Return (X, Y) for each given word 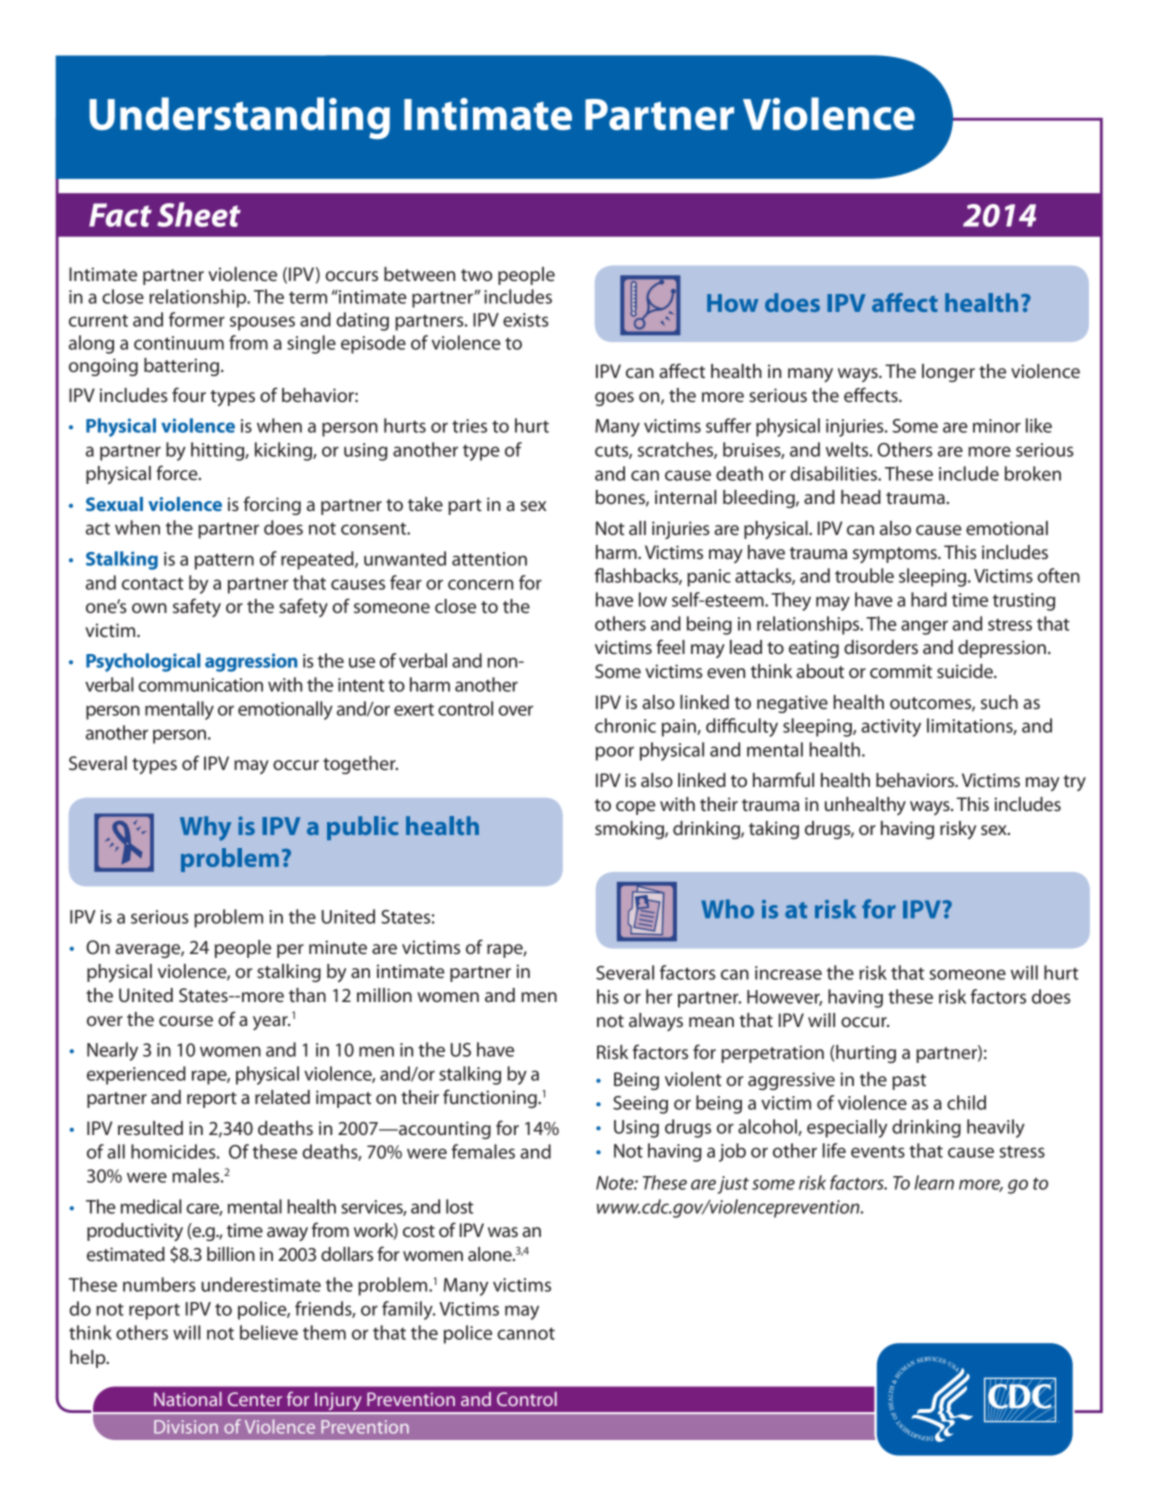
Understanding (239, 118)
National (188, 1399)
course (186, 1021)
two (476, 275)
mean (711, 1022)
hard (929, 599)
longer (948, 373)
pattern (224, 561)
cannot (526, 1333)
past (909, 1082)
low (653, 599)
